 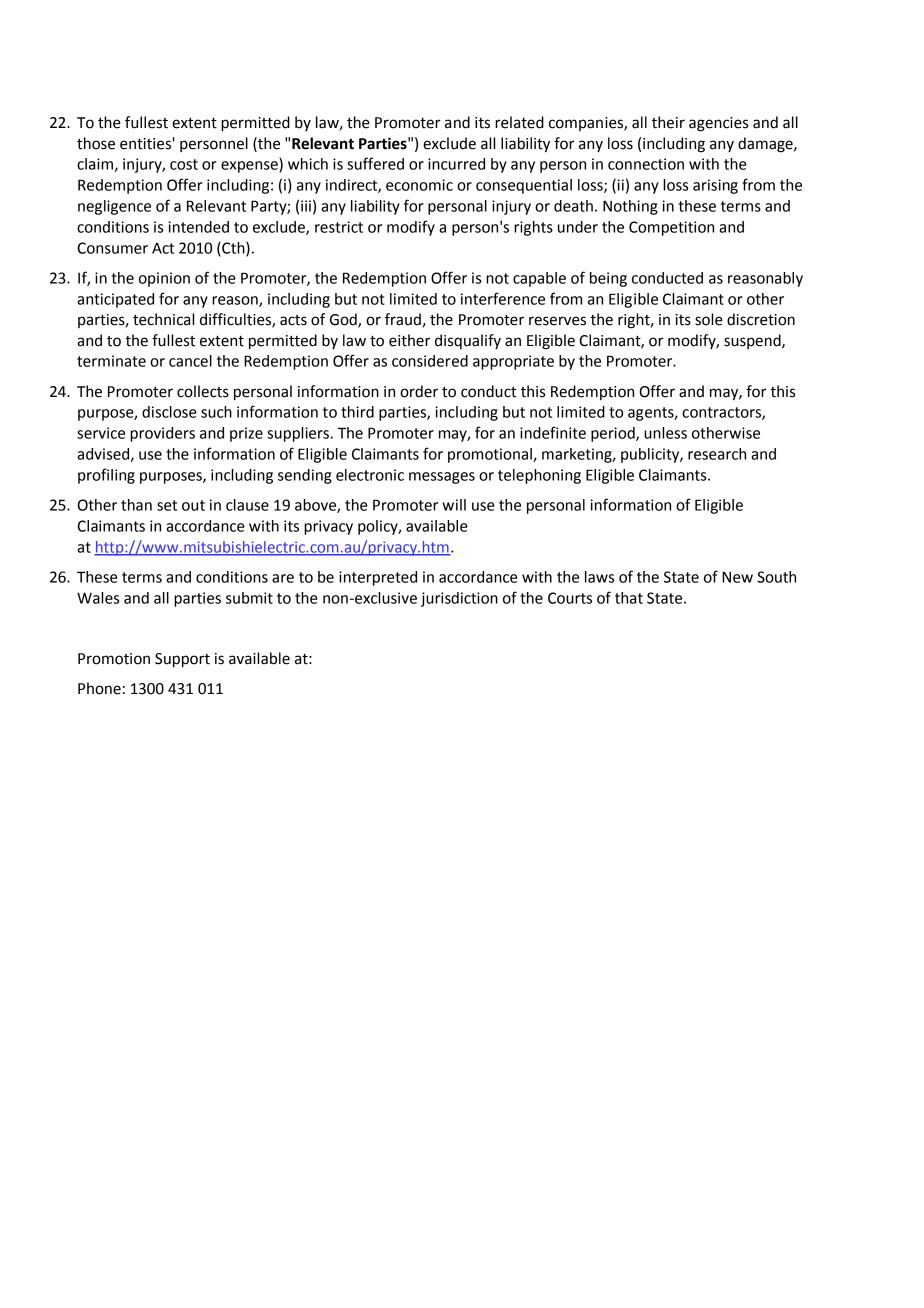 What do you see at coordinates (167, 505) in the image?
I see `set` at bounding box center [167, 505].
